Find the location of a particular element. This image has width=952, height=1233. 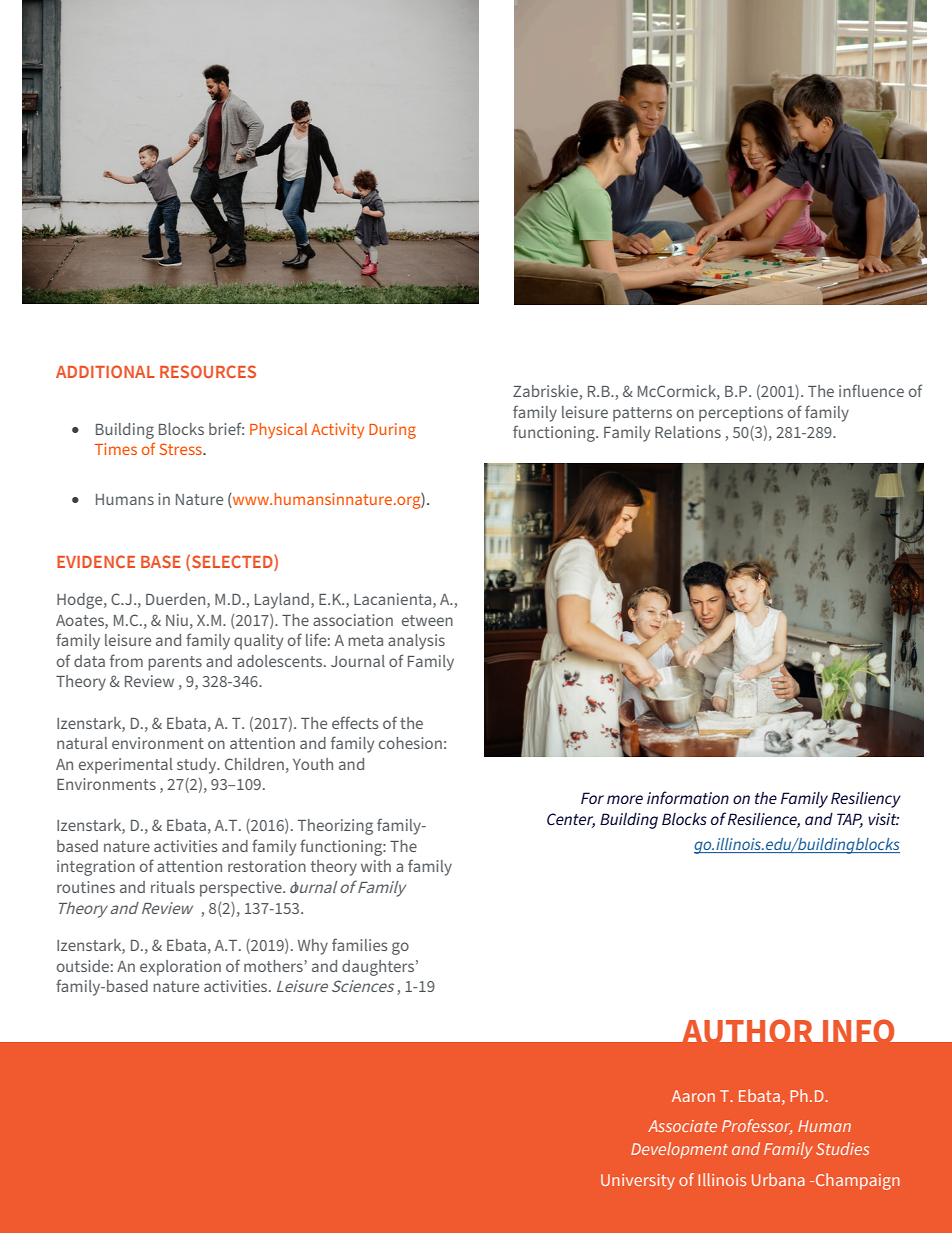

TAP is located at coordinates (850, 820).
